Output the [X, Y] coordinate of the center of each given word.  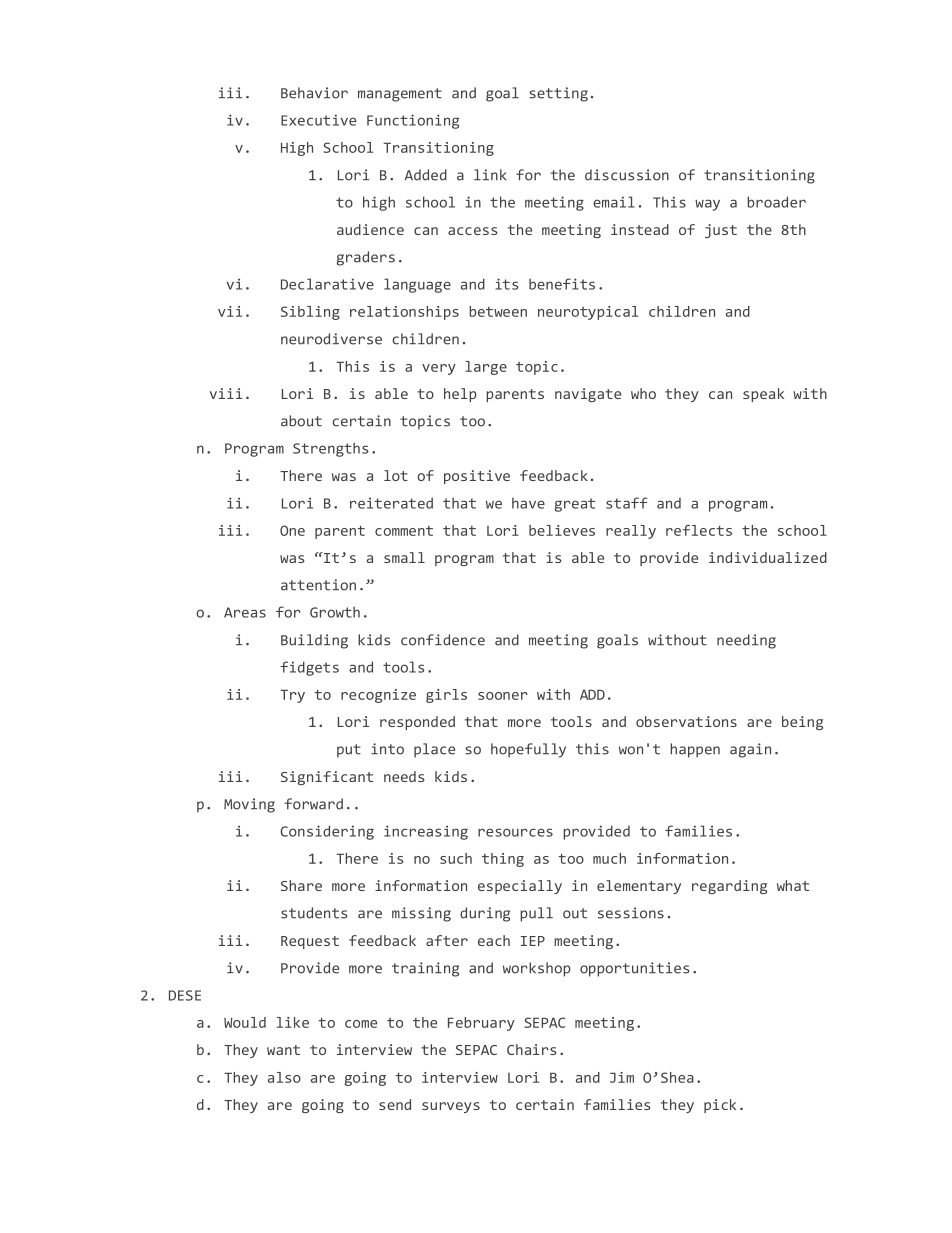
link [490, 174]
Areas [245, 612]
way [707, 205]
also [284, 1077]
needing [746, 641]
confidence [443, 640]
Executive [318, 120]
